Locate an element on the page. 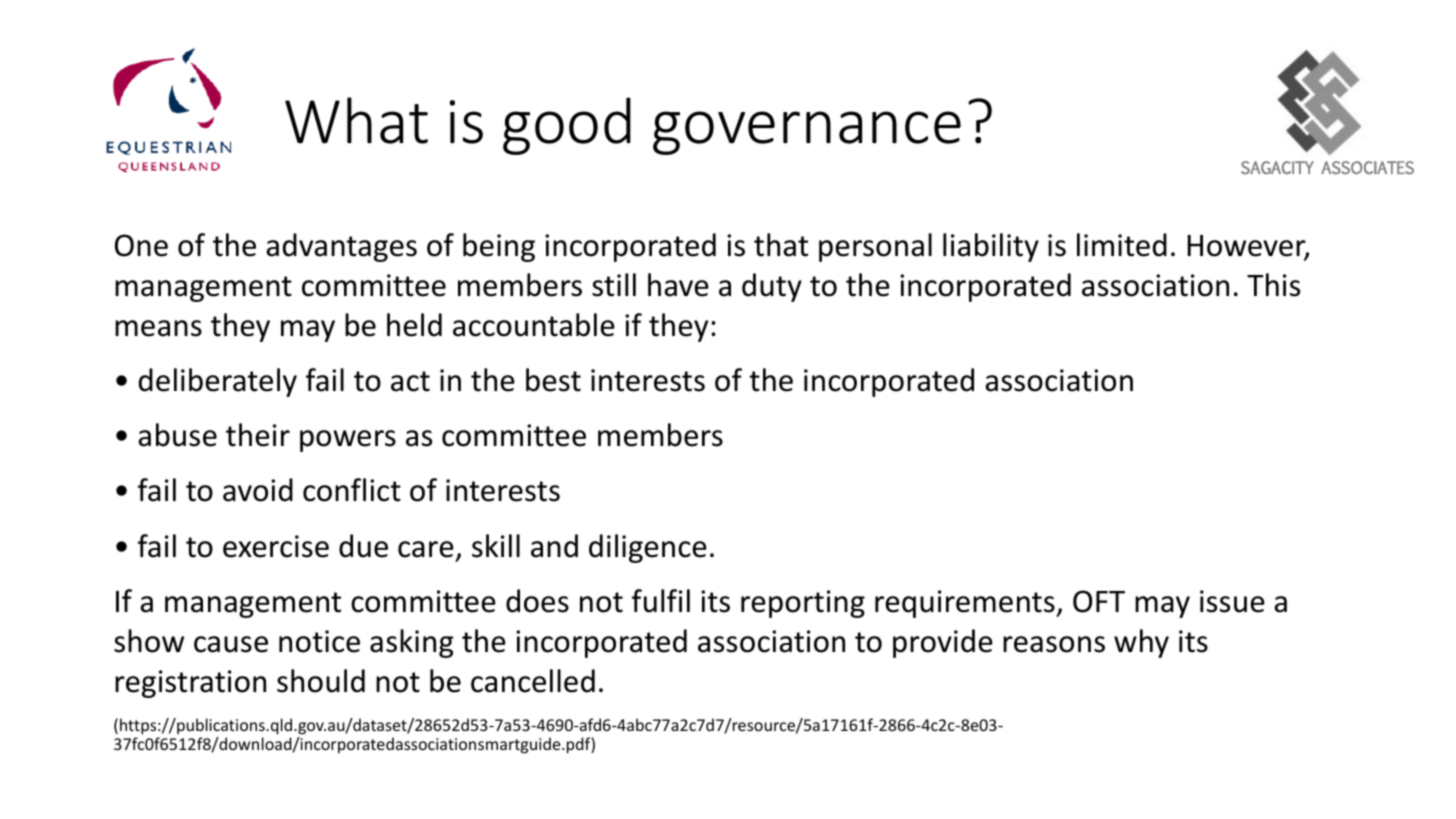 The width and height of the page is (1456, 819). provide is located at coordinates (943, 643).
